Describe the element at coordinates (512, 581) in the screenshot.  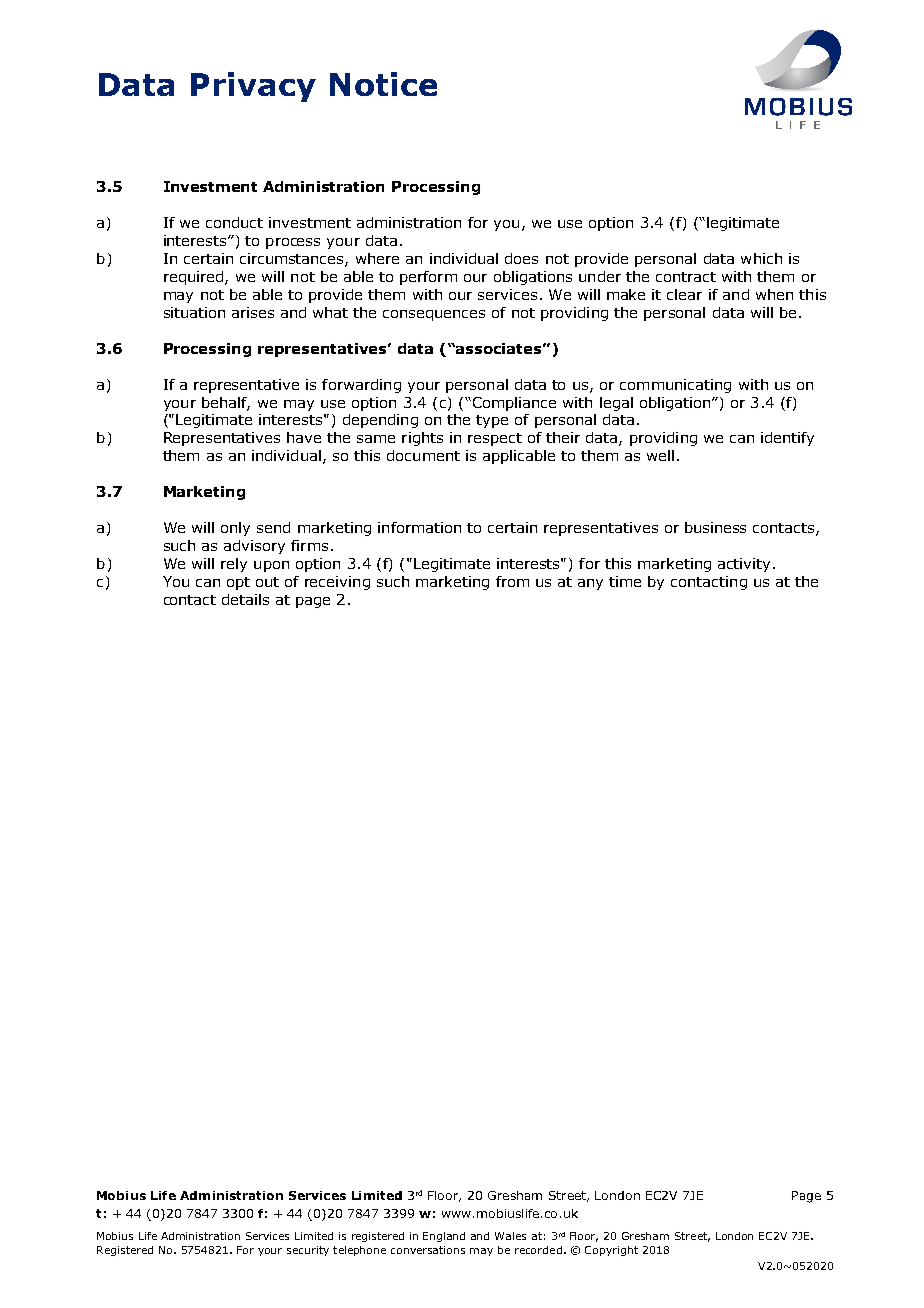
I see `from` at that location.
